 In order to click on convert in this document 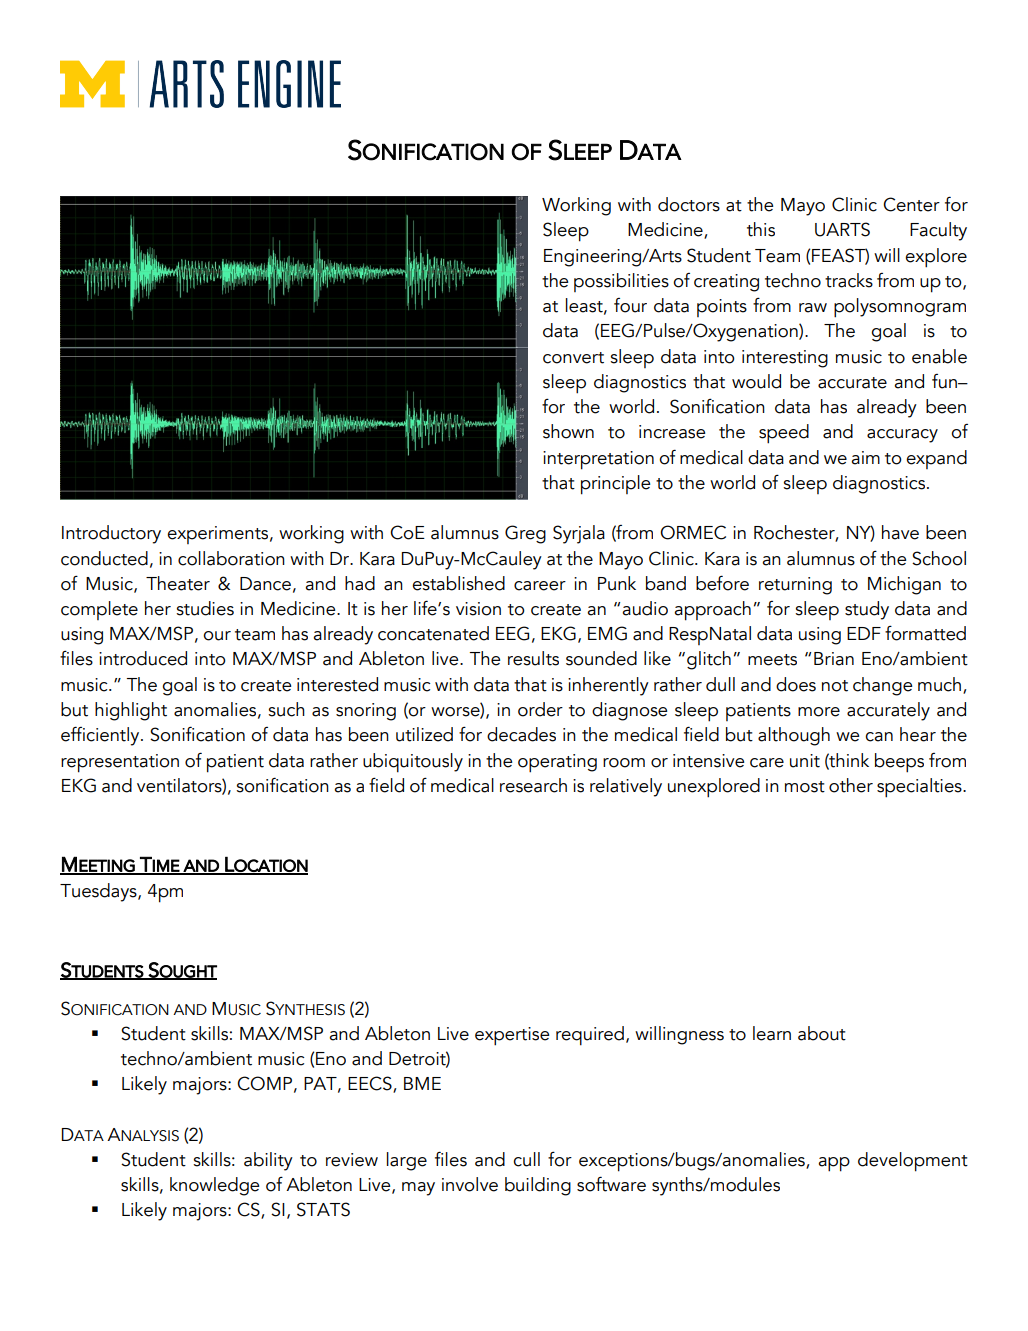, I will do `click(573, 358)`.
